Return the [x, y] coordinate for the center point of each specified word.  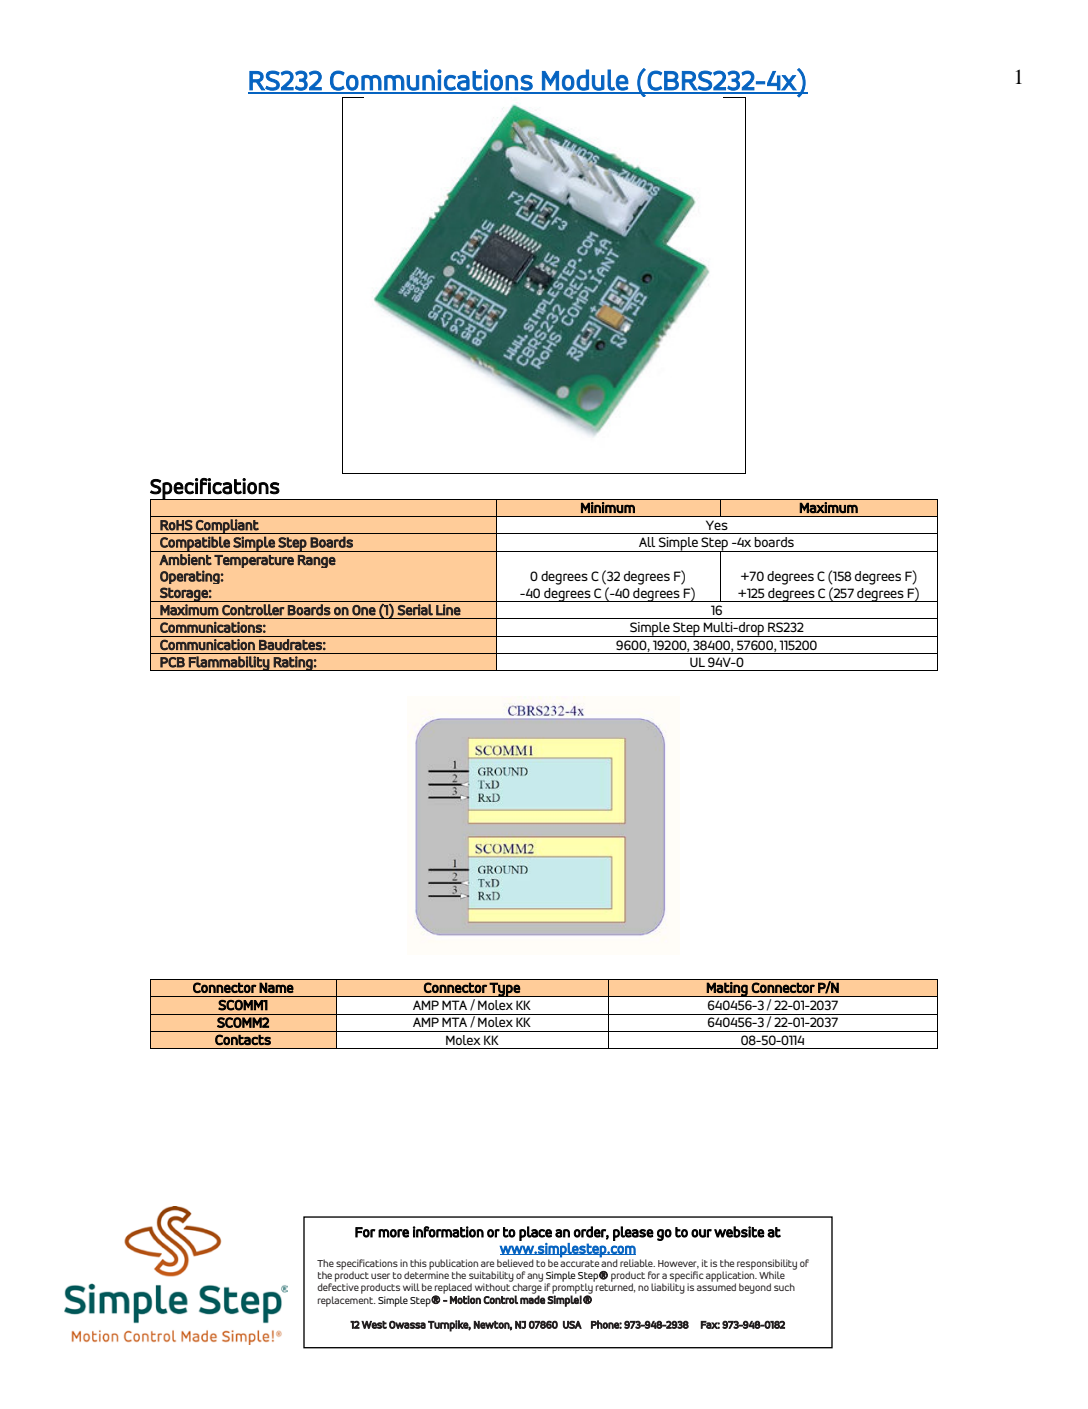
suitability [491, 1277]
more [393, 1233]
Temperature [254, 561]
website [739, 1232]
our [701, 1233]
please [633, 1233]
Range [317, 561]
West [374, 1325]
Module [585, 81]
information [448, 1232]
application [731, 1276]
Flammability [229, 663]
